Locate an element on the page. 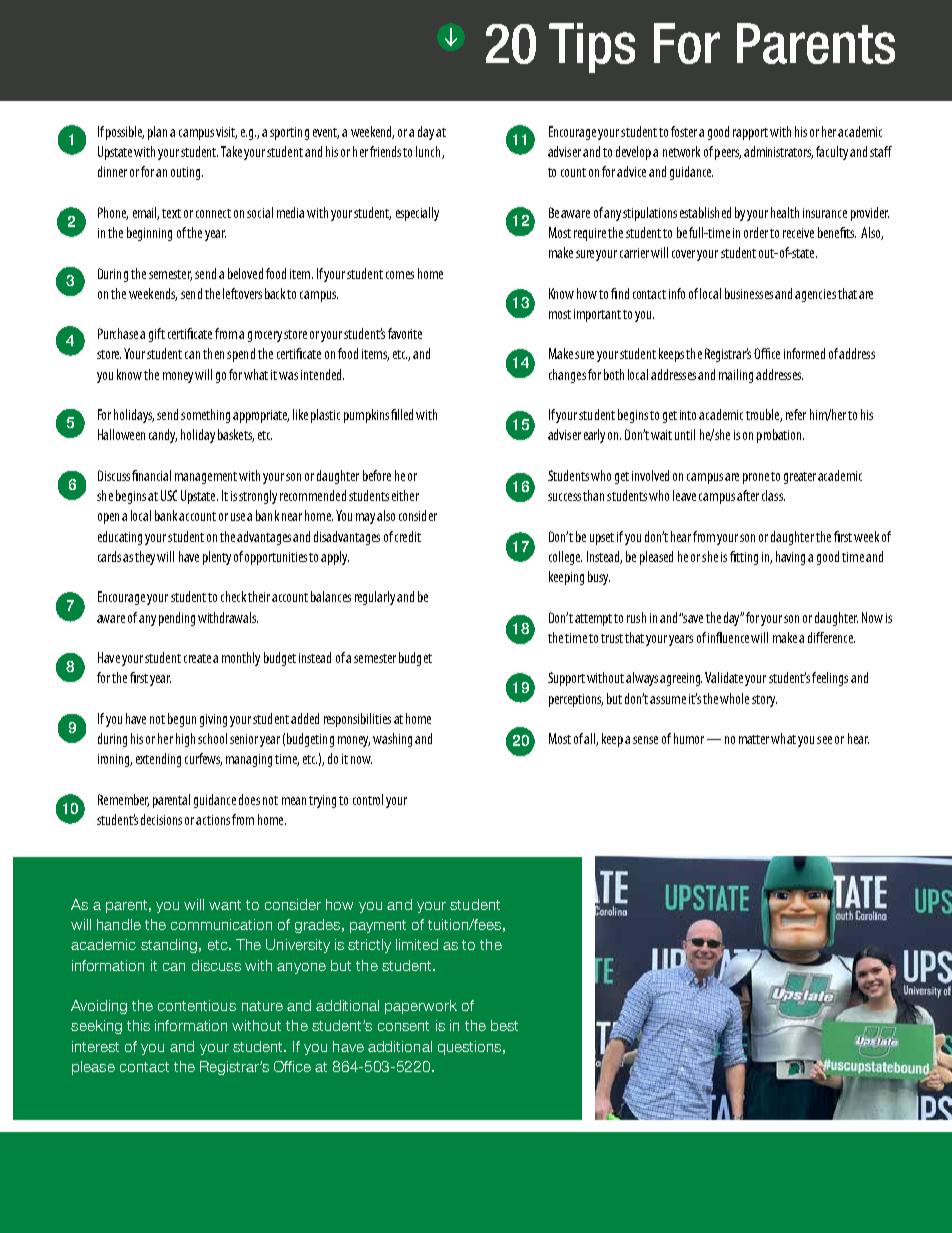  Support is located at coordinates (566, 679).
